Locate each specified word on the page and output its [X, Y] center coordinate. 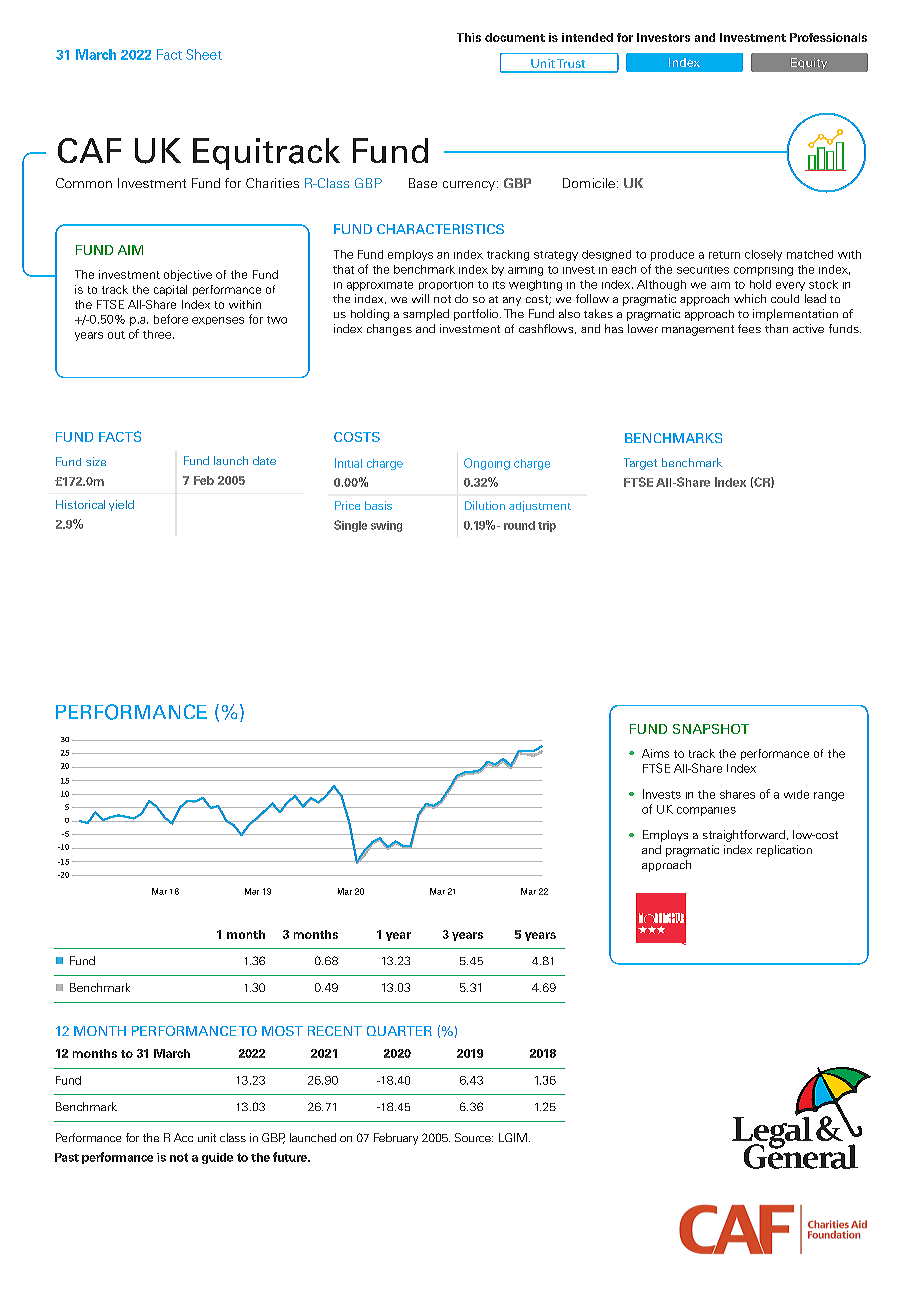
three [157, 334]
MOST [282, 1031]
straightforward [744, 836]
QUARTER [399, 1031]
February [396, 1139]
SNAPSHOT [711, 729]
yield [121, 505]
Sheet [204, 54]
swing [386, 526]
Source [474, 1137]
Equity [809, 63]
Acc [183, 1137]
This [469, 37]
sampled [426, 315]
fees [749, 328]
